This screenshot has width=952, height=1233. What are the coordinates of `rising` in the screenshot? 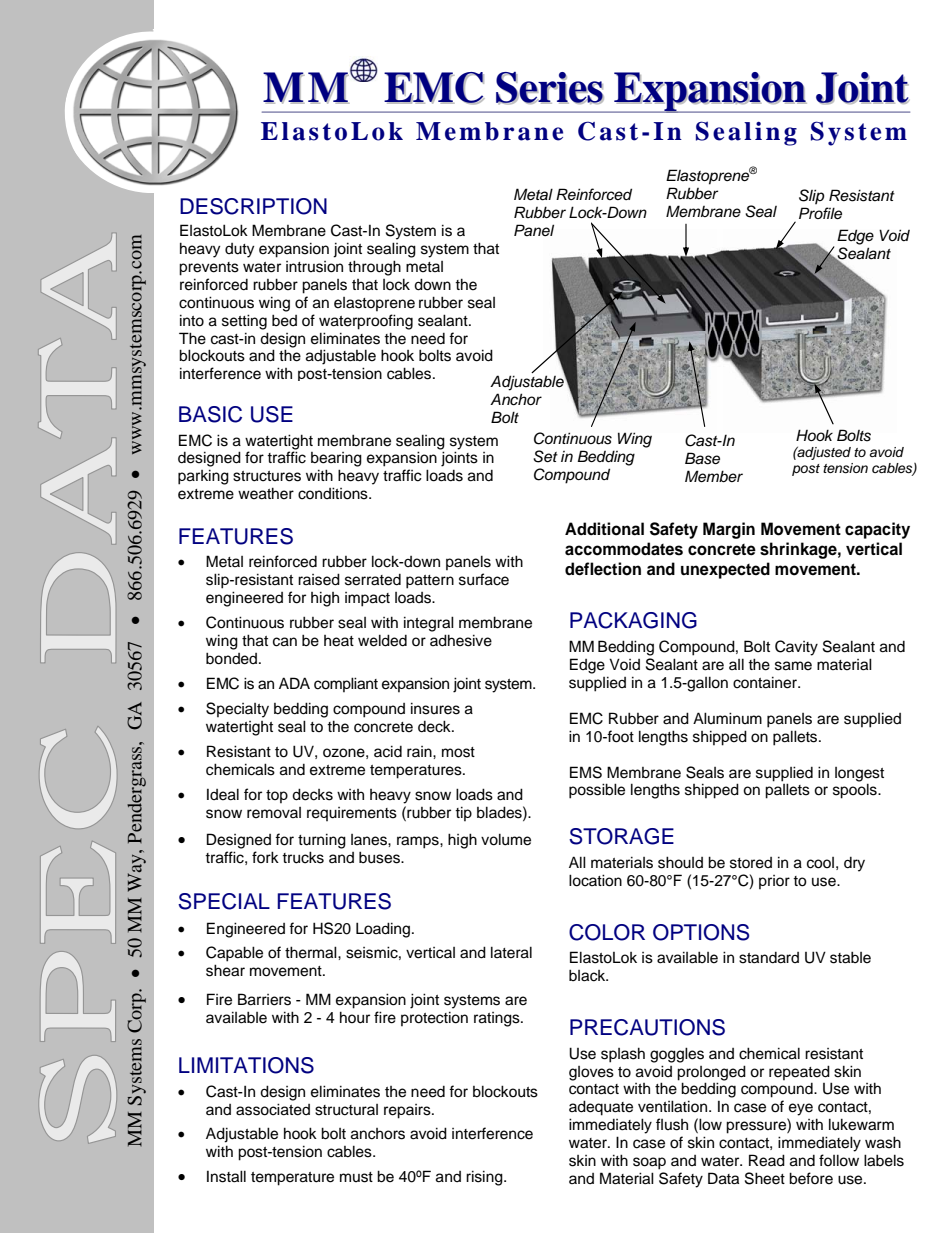 It's located at (485, 1178).
